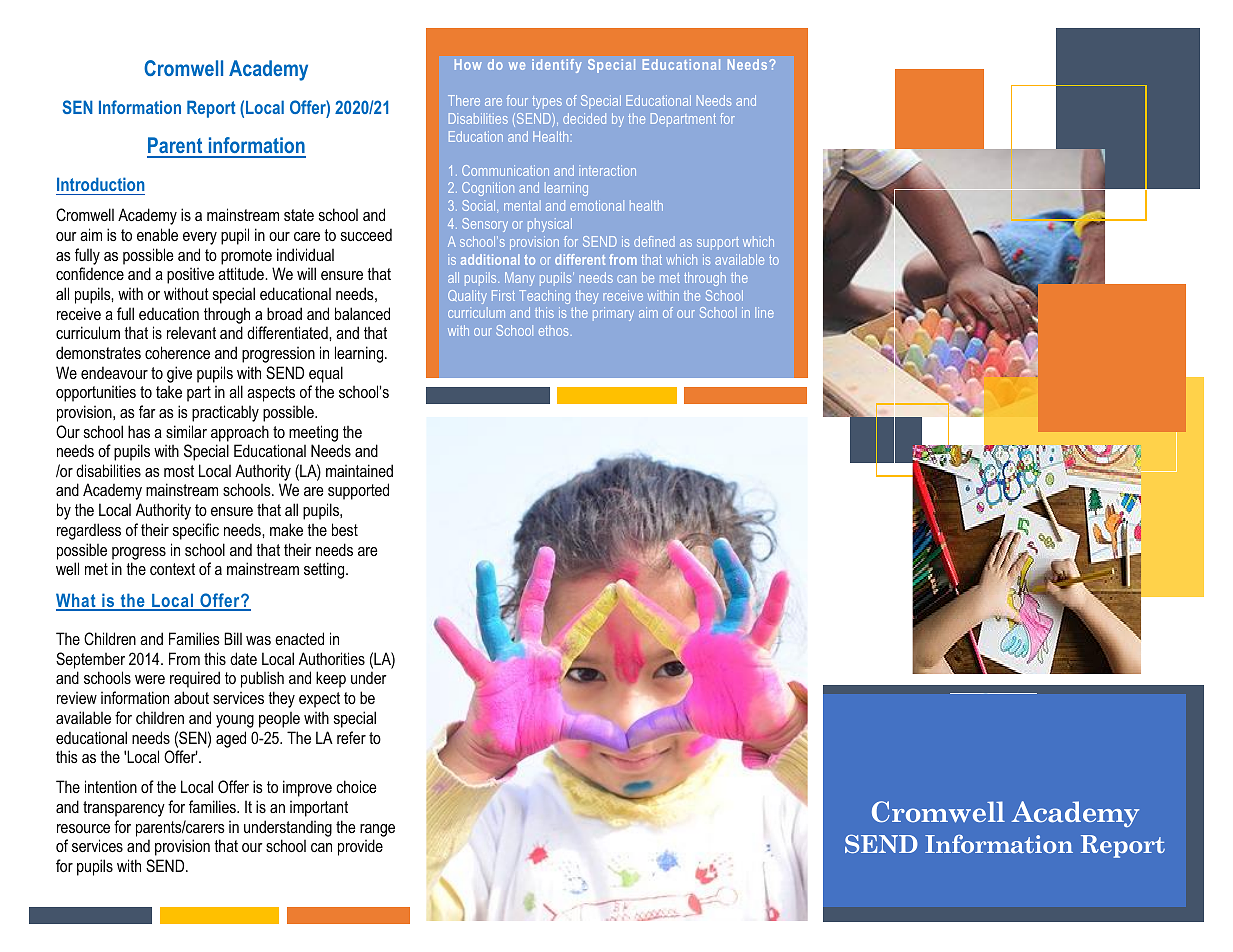 This screenshot has height=952, width=1233. I want to click on most, so click(179, 471).
